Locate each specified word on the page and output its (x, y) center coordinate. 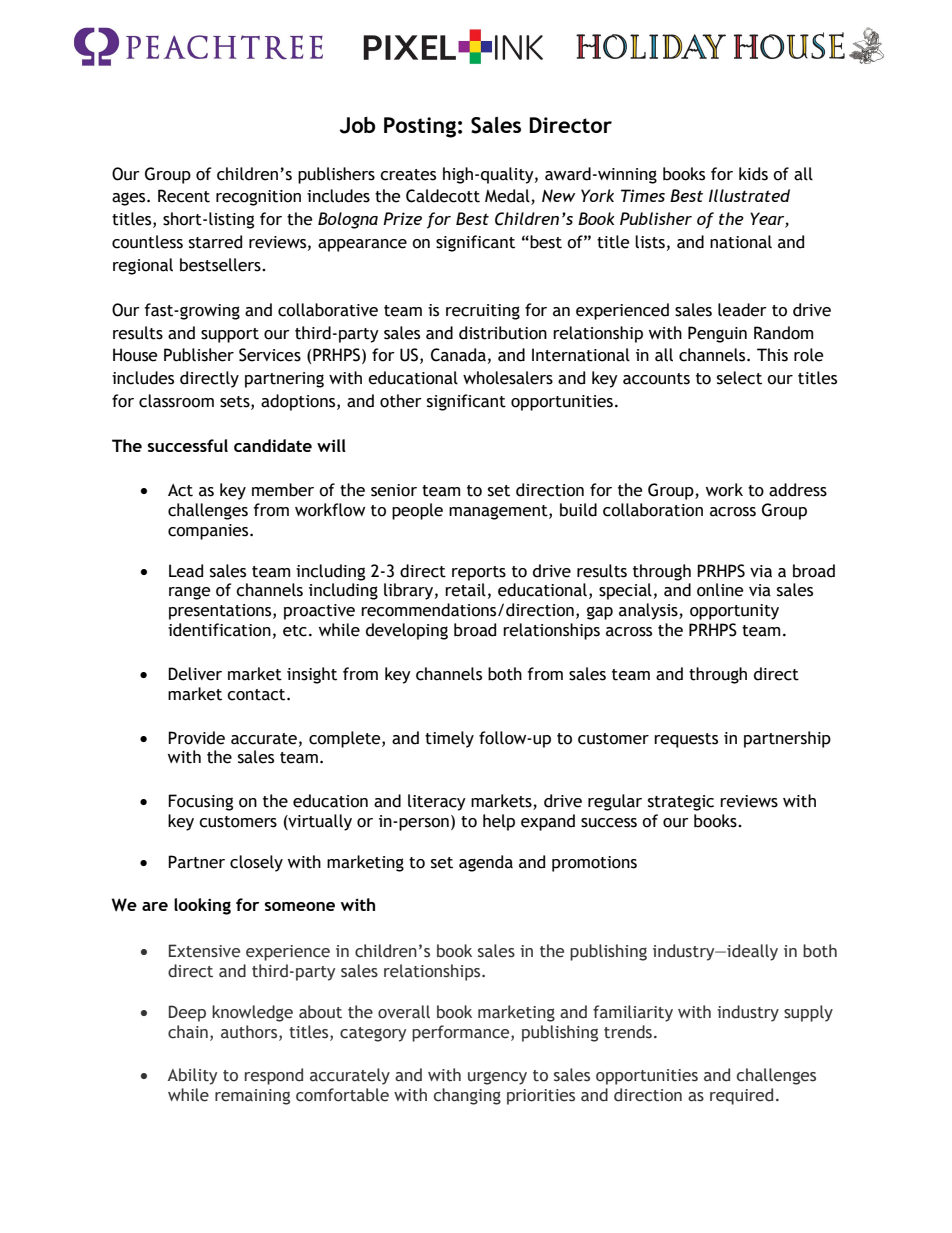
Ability (192, 1076)
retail (465, 590)
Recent (184, 196)
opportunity (734, 612)
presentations (221, 612)
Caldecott (443, 196)
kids (753, 174)
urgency (497, 1078)
